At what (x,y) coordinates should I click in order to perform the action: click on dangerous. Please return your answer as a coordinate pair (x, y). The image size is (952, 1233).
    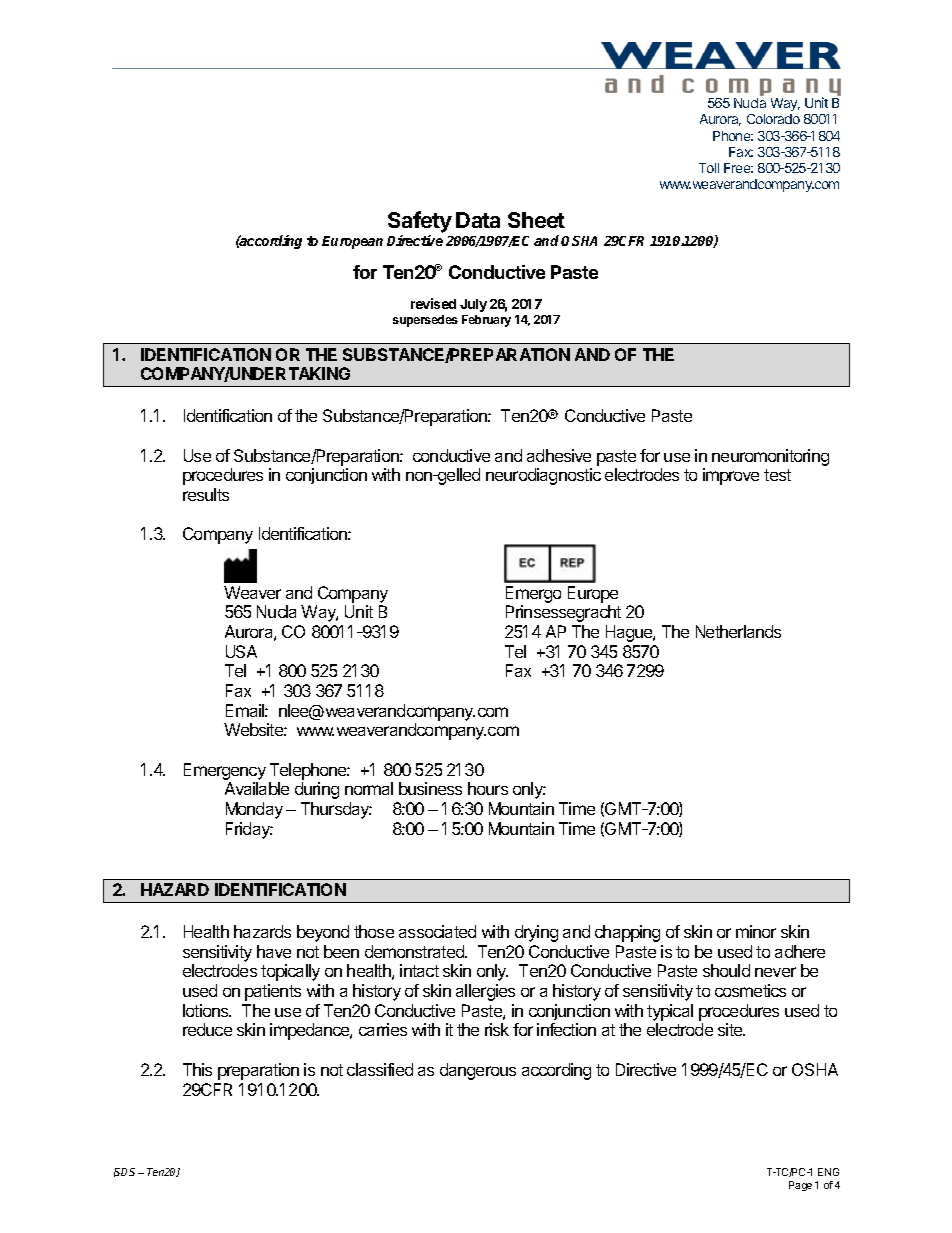
    Looking at the image, I should click on (478, 1071).
